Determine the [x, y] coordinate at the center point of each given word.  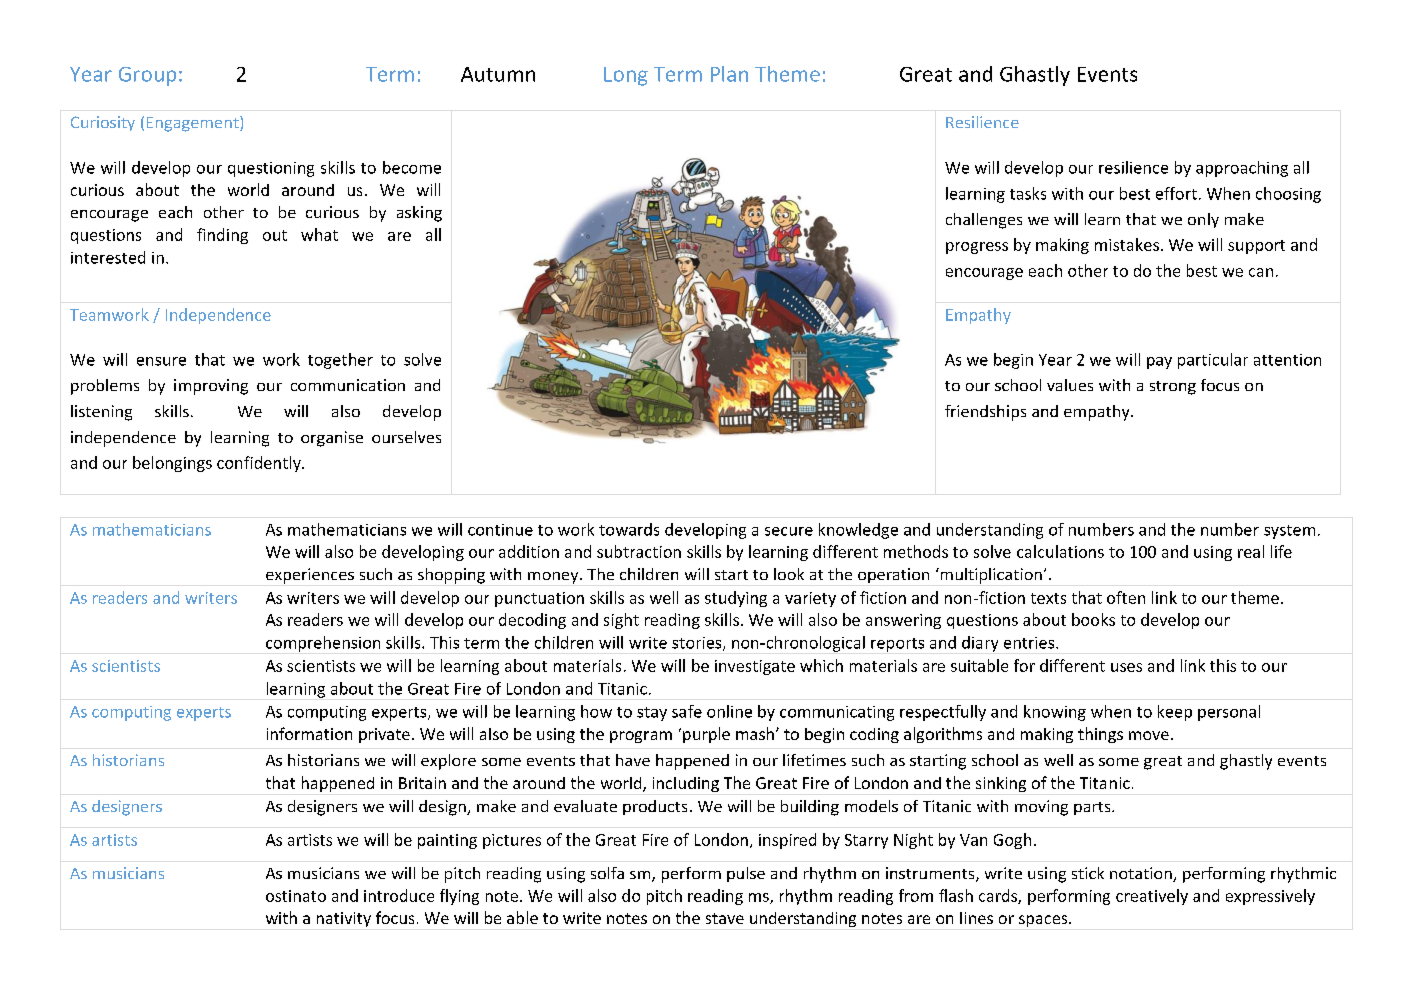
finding [222, 236]
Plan [729, 74]
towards [629, 529]
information [309, 733]
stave [725, 918]
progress [977, 248]
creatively [1152, 897]
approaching [1242, 169]
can [1261, 272]
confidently [260, 464]
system [1289, 532]
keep [1175, 713]
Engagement [194, 124]
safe [687, 711]
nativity [344, 919]
